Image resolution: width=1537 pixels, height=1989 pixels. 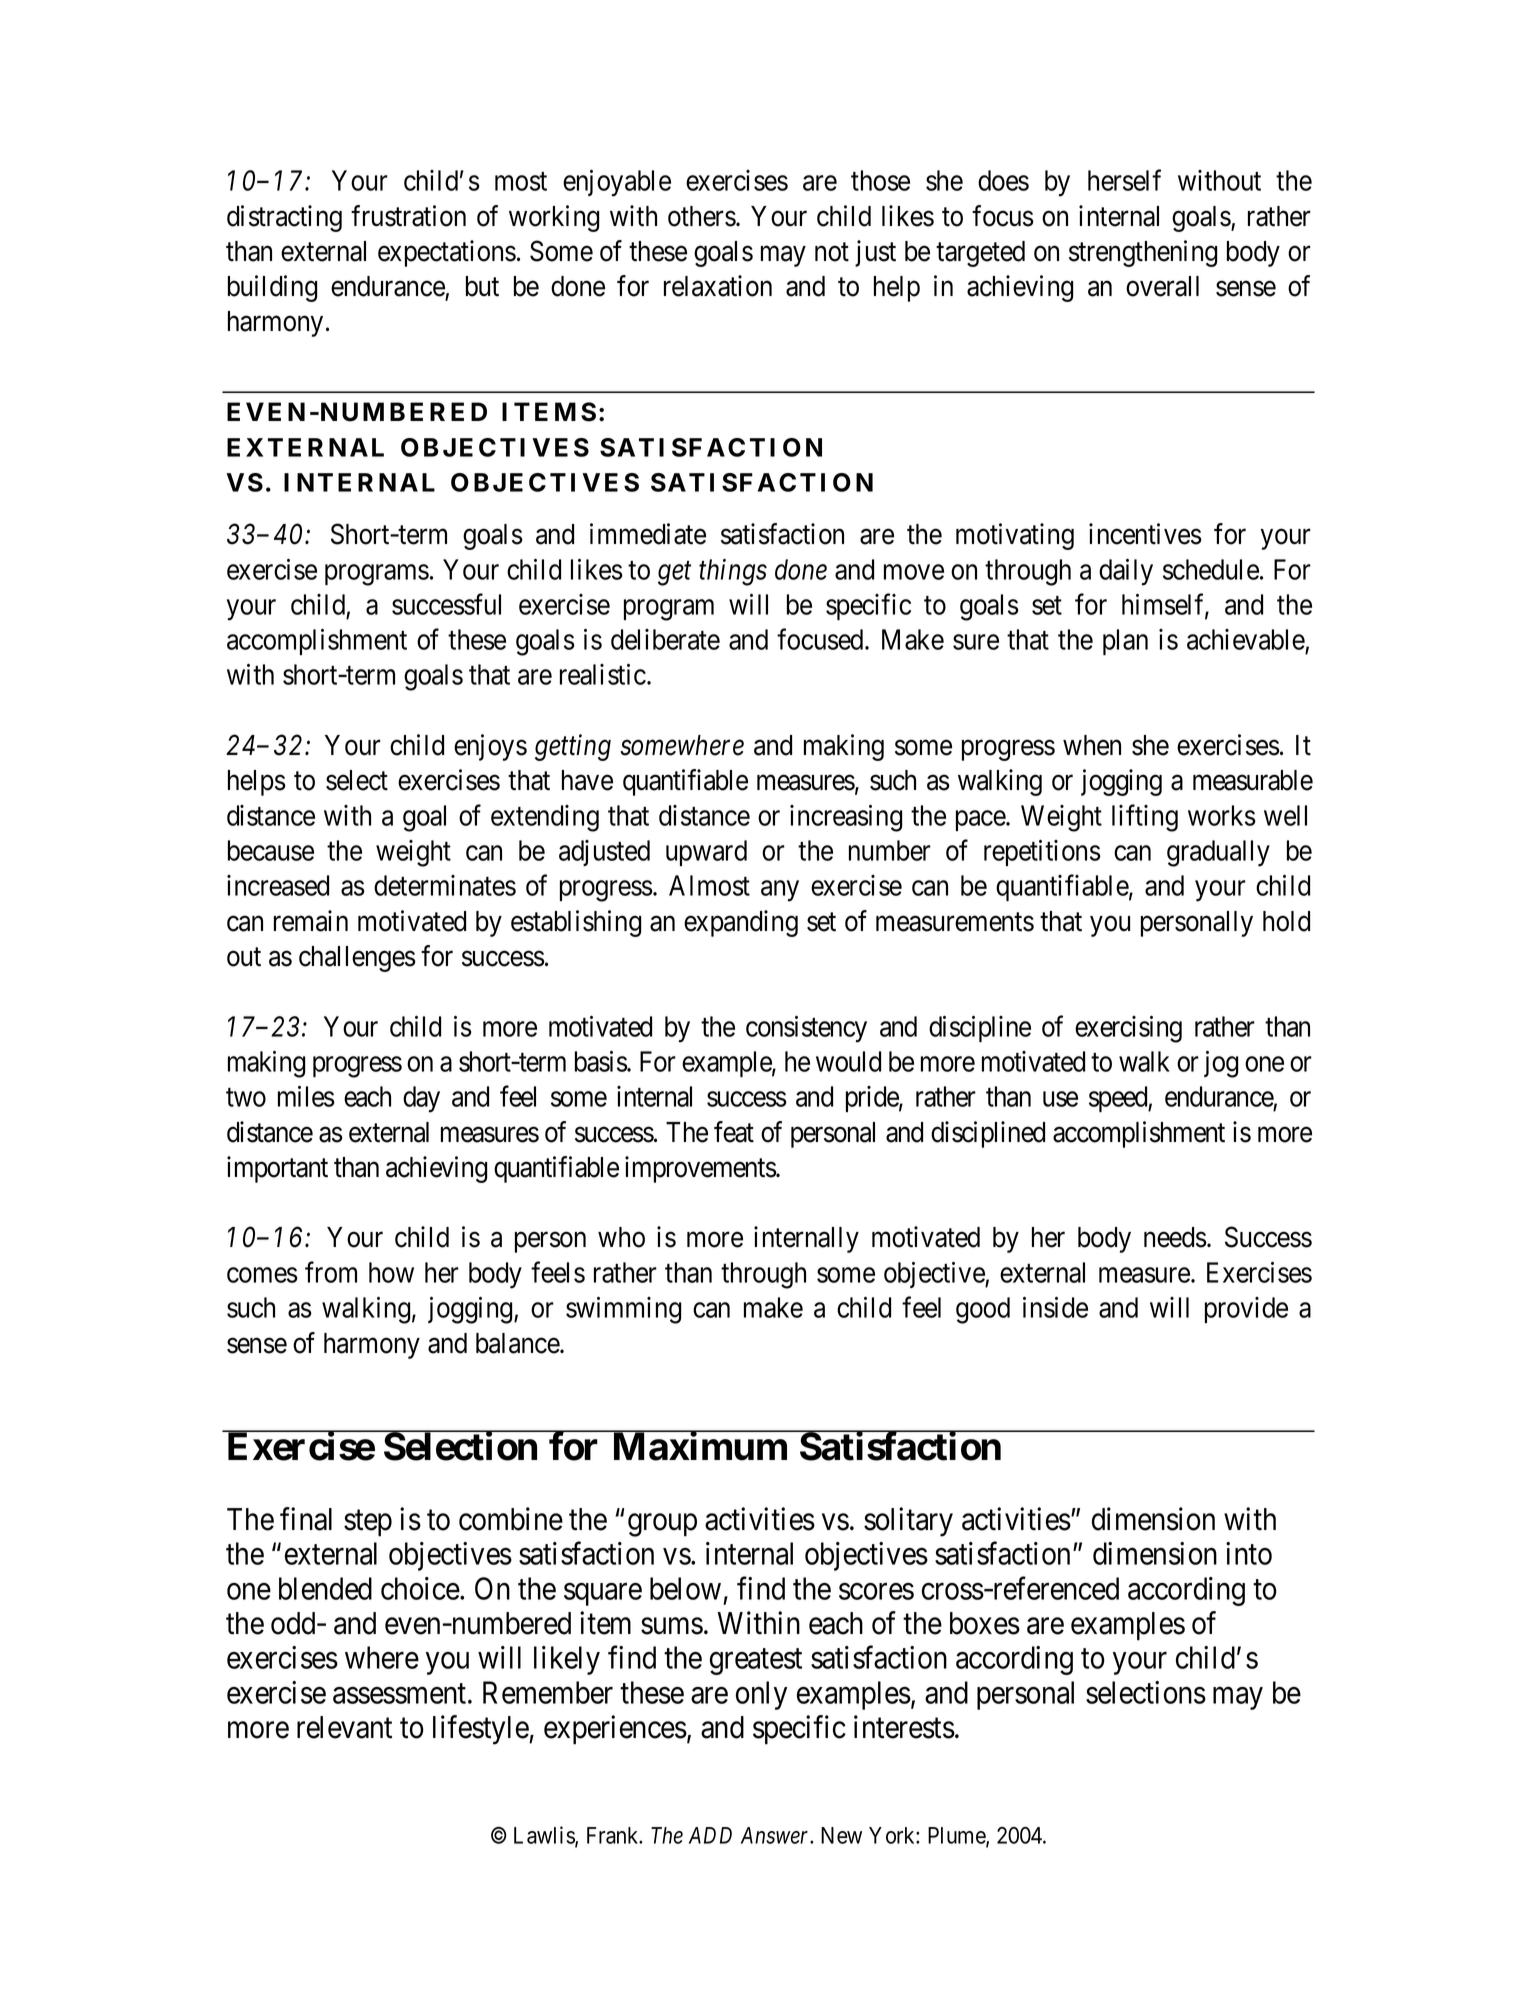 What do you see at coordinates (957, 1836) in the screenshot?
I see `Plume` at bounding box center [957, 1836].
